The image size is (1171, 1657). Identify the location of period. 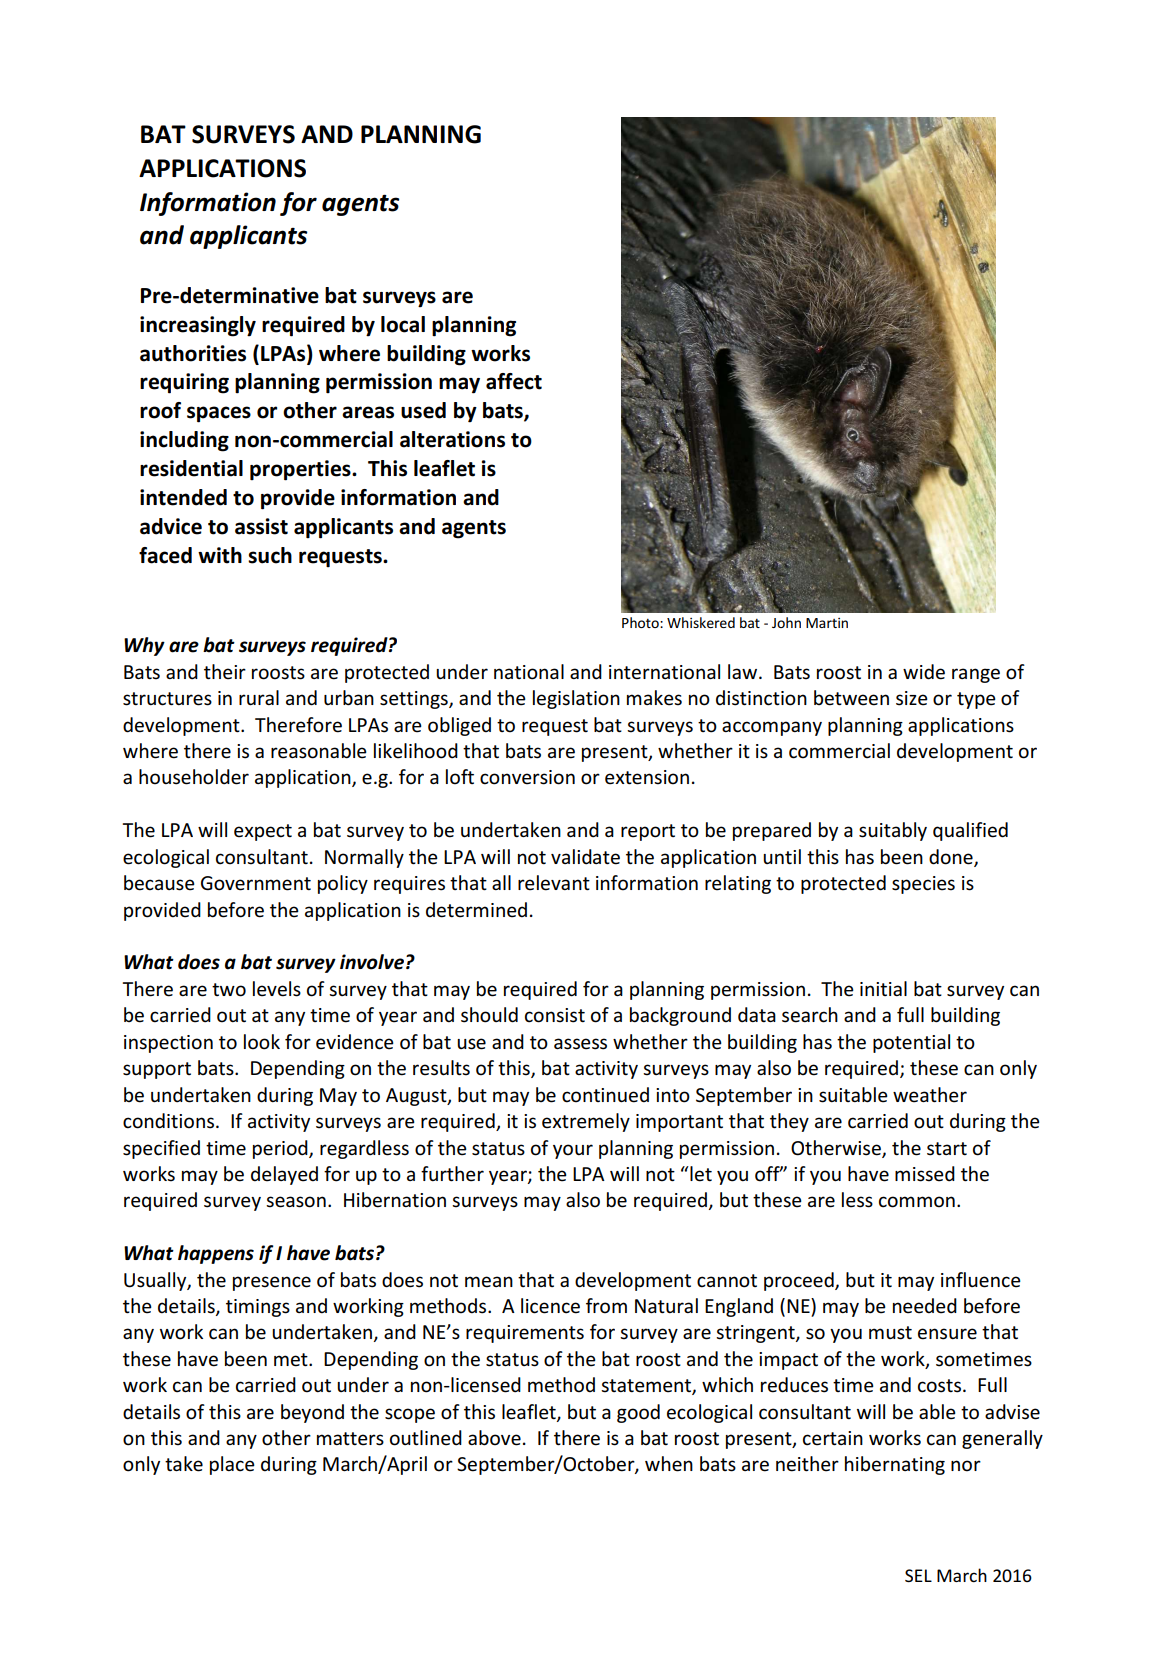
(281, 1149).
